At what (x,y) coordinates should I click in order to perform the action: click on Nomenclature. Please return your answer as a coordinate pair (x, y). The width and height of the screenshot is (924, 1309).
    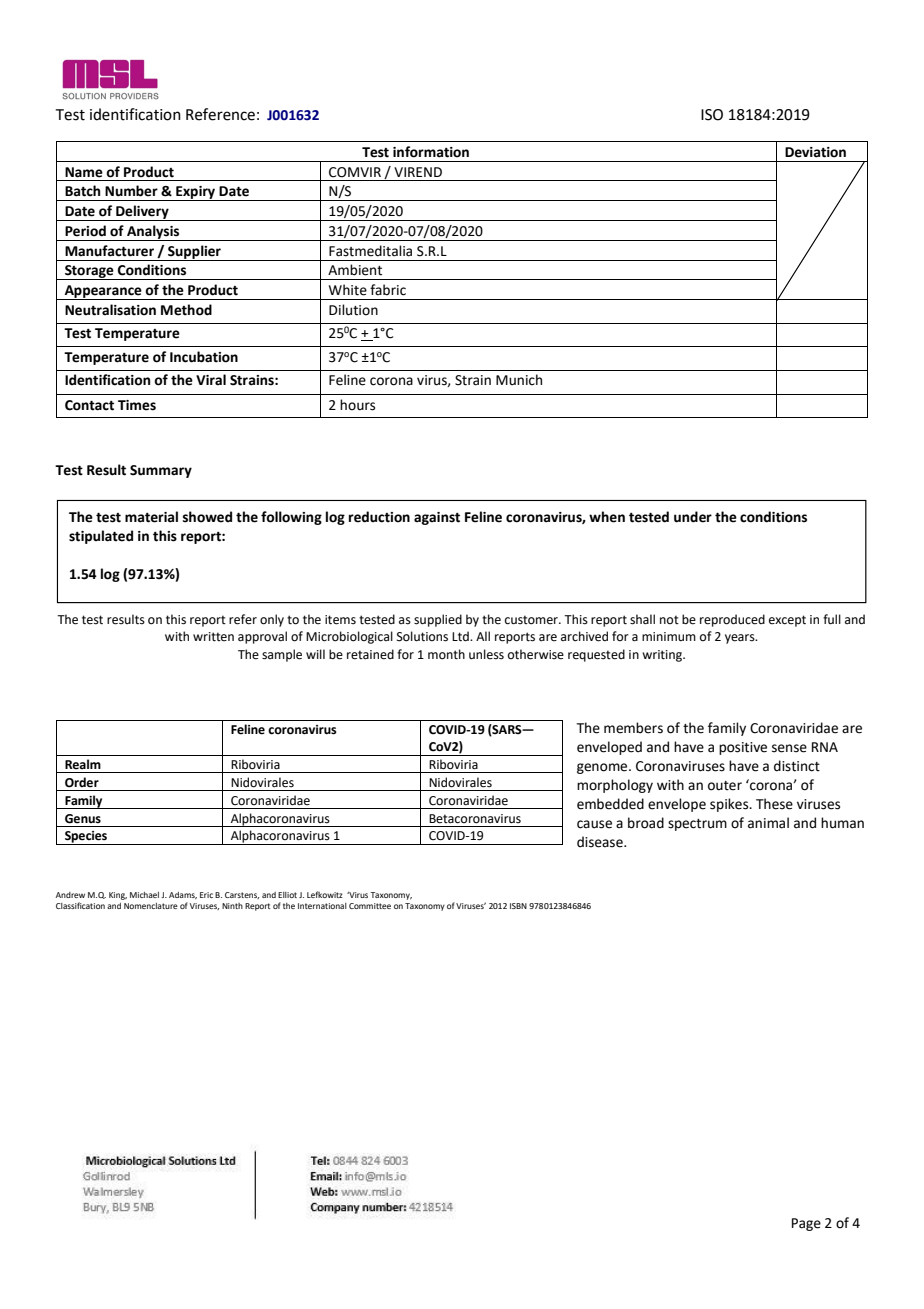
    Looking at the image, I should click on (151, 906).
